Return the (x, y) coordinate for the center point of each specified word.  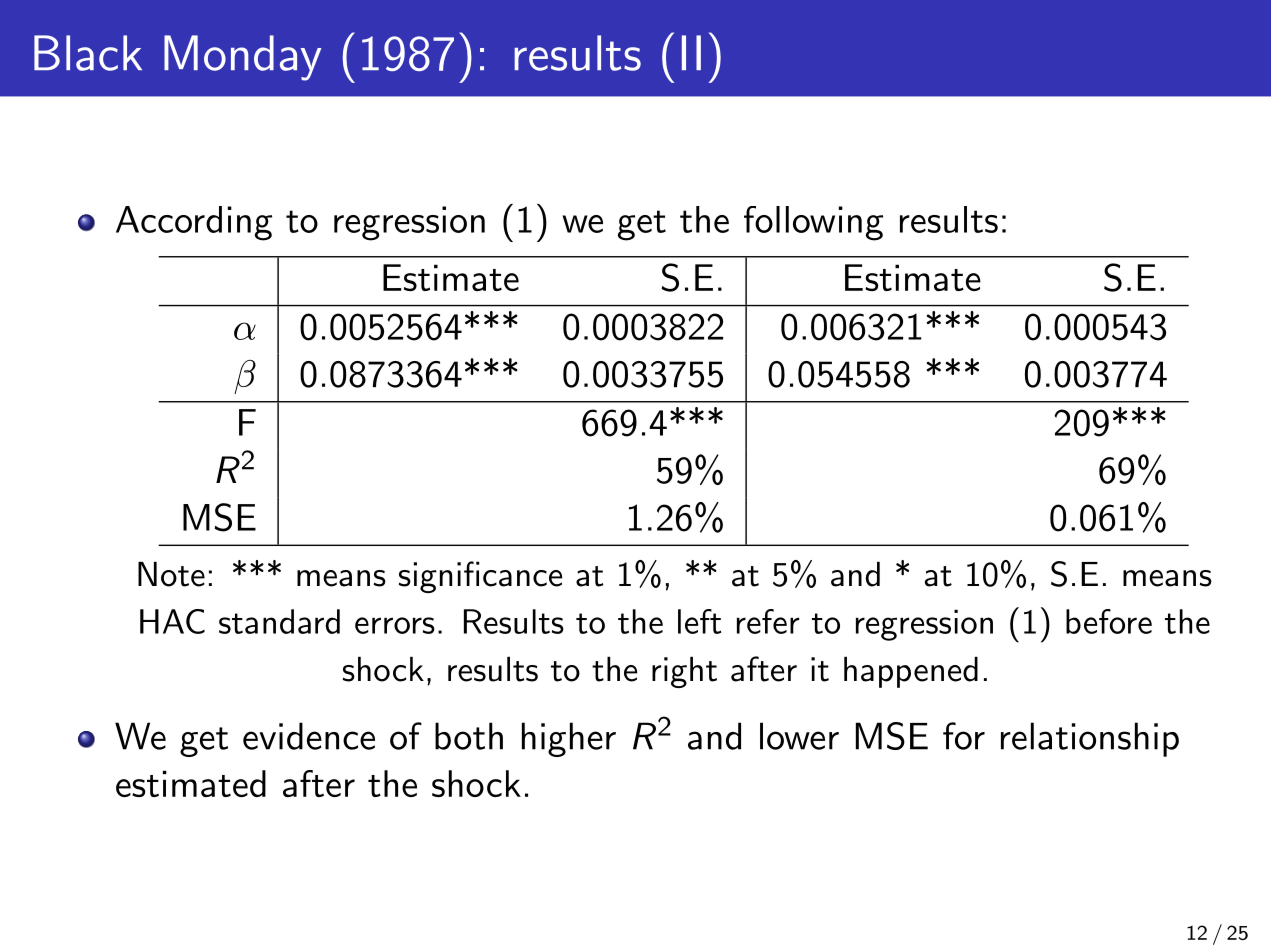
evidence (309, 736)
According (194, 223)
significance (480, 577)
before (1109, 621)
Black (88, 53)
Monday (243, 58)
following (813, 223)
